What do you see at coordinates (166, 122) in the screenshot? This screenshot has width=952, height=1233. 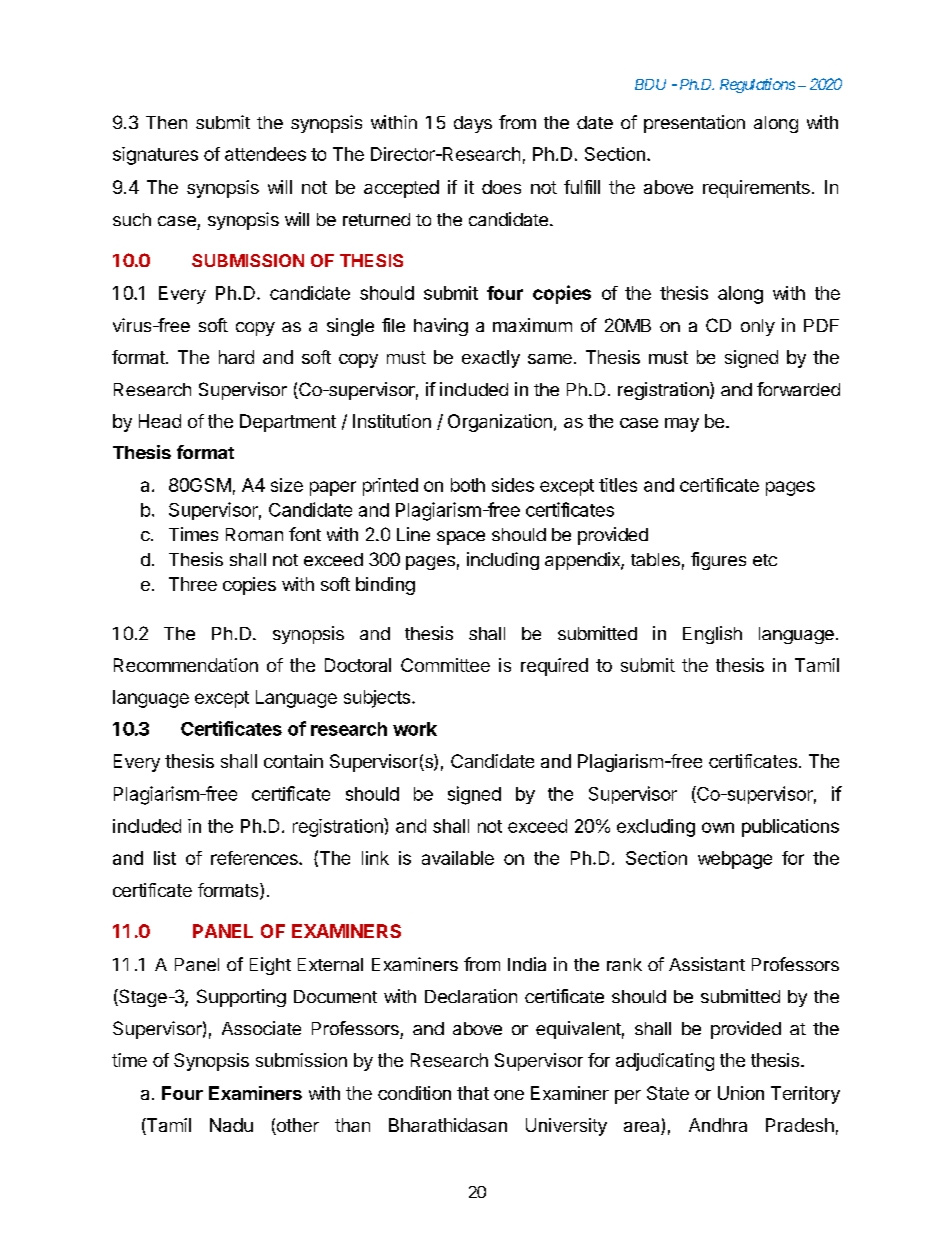 I see `Then` at bounding box center [166, 122].
